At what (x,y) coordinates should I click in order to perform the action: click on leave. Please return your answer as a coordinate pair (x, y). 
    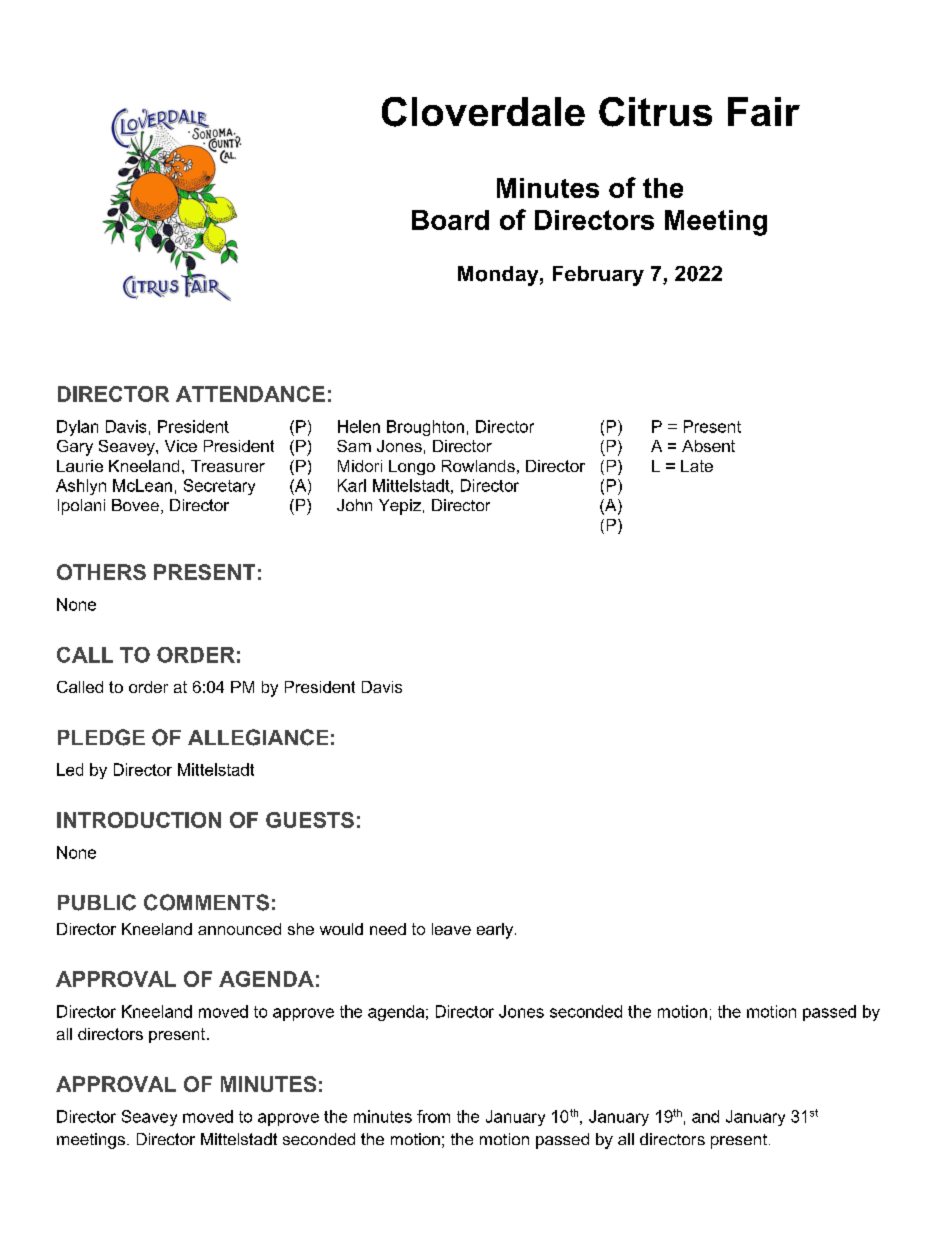
    Looking at the image, I should click on (451, 929).
